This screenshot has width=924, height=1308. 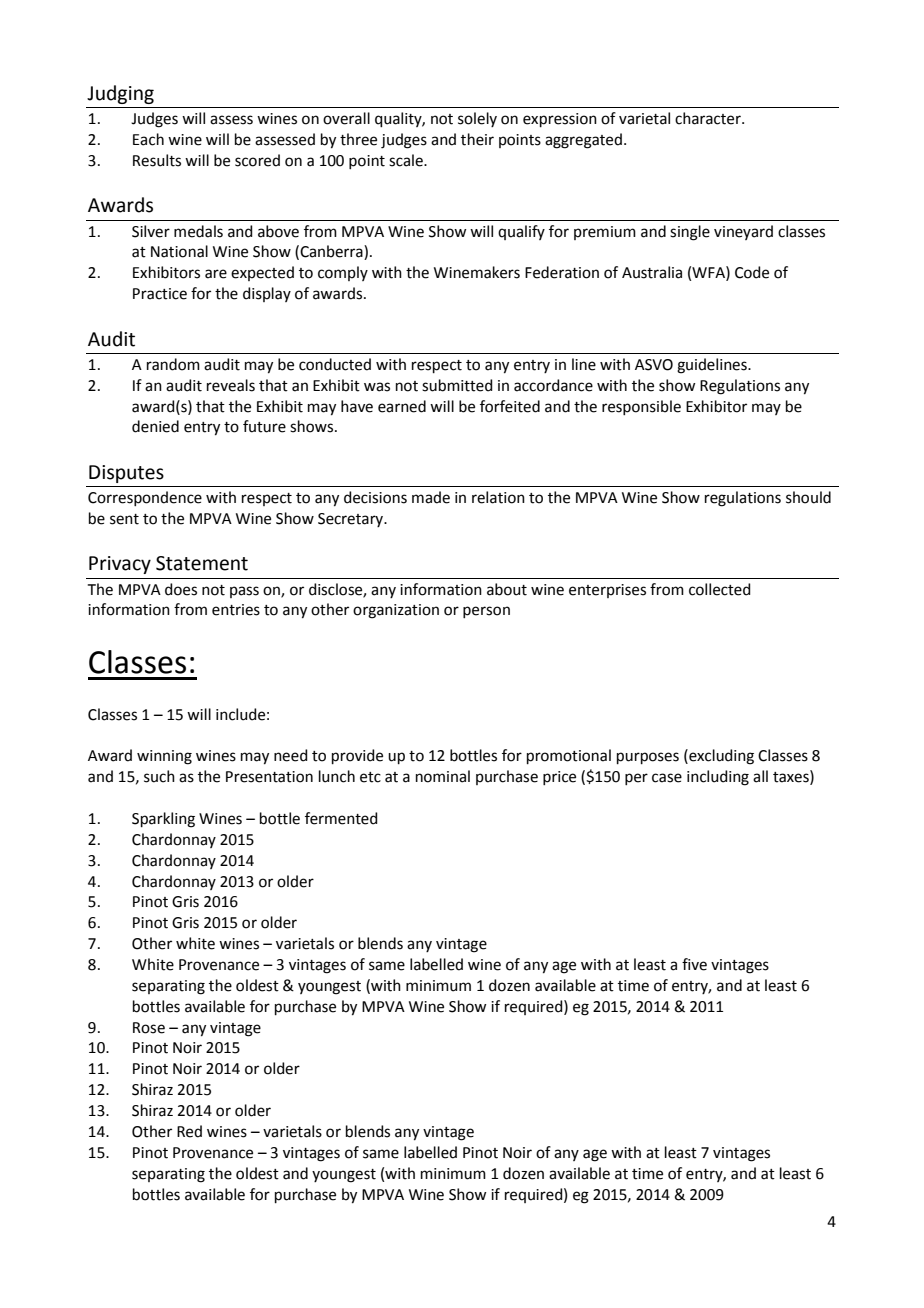 What do you see at coordinates (752, 272) in the screenshot?
I see `Code` at bounding box center [752, 272].
